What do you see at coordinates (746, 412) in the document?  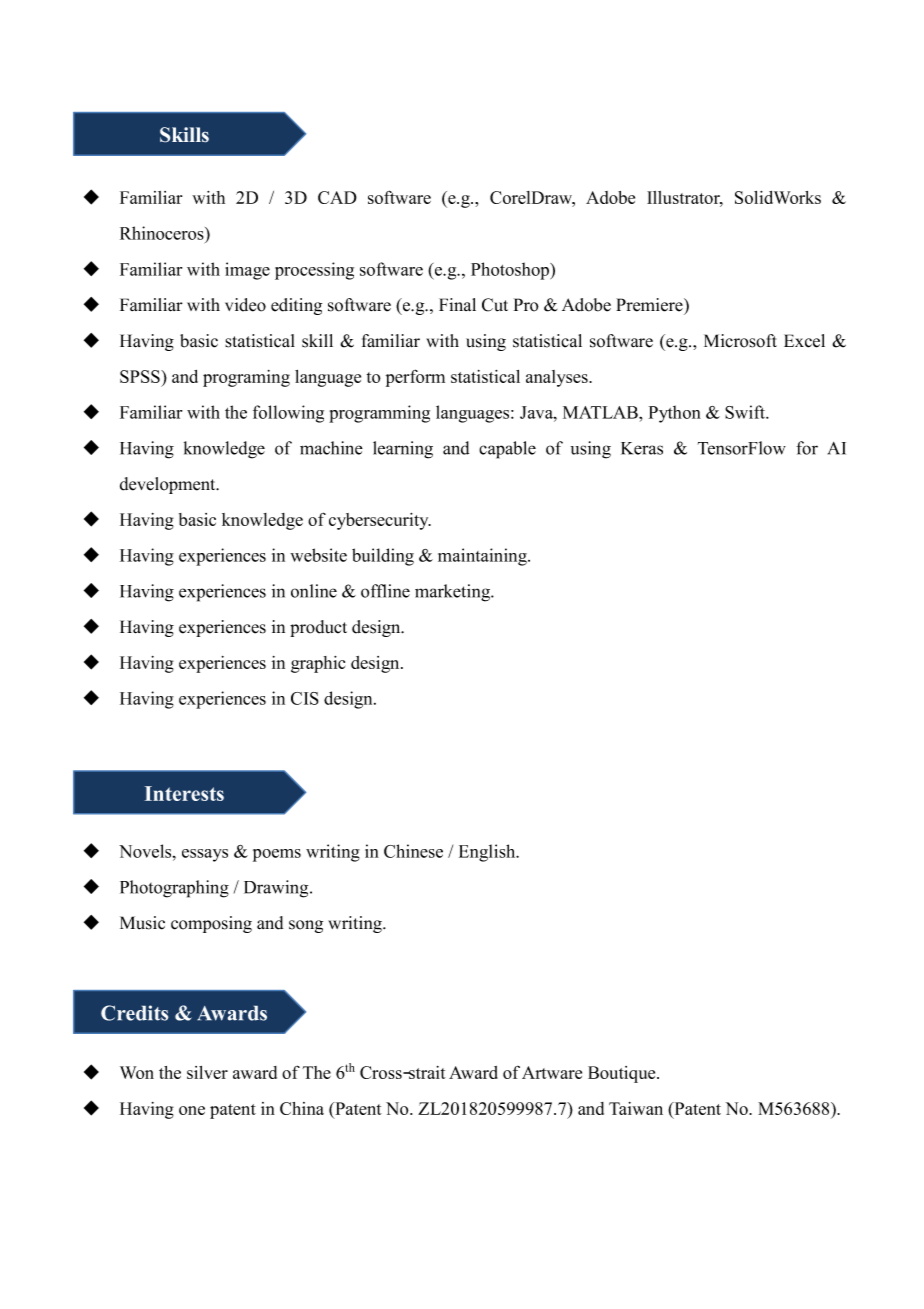 I see `Swift` at bounding box center [746, 412].
